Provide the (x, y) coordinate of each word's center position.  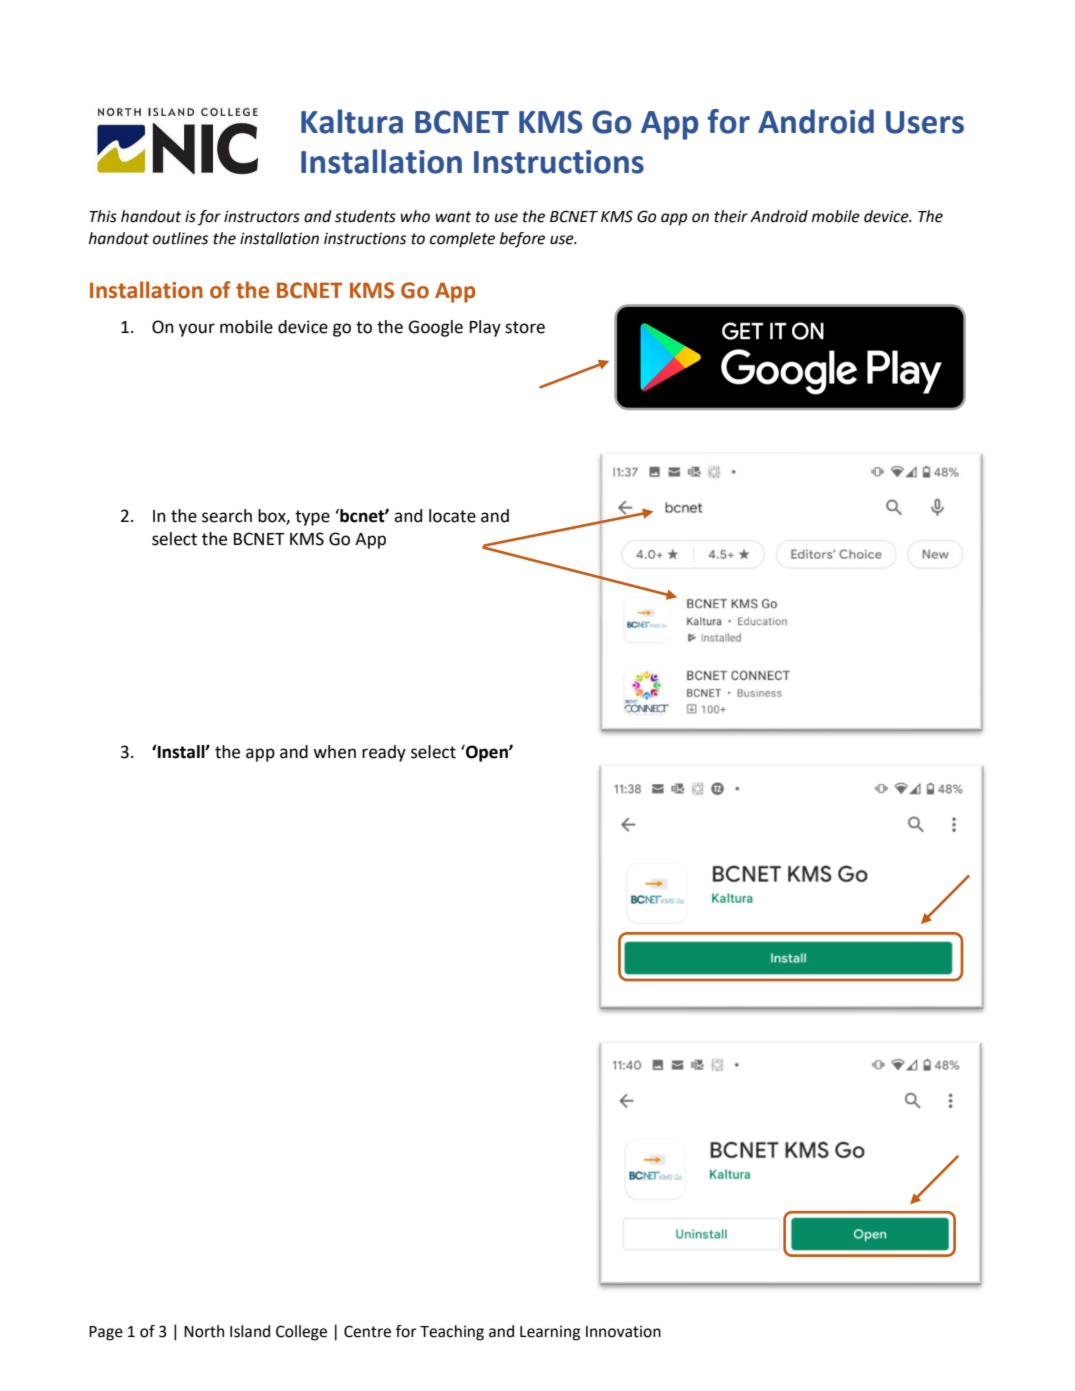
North (204, 1331)
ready (384, 753)
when (334, 752)
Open (487, 753)
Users (925, 122)
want (453, 217)
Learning (550, 1333)
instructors (262, 216)
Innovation (623, 1332)
